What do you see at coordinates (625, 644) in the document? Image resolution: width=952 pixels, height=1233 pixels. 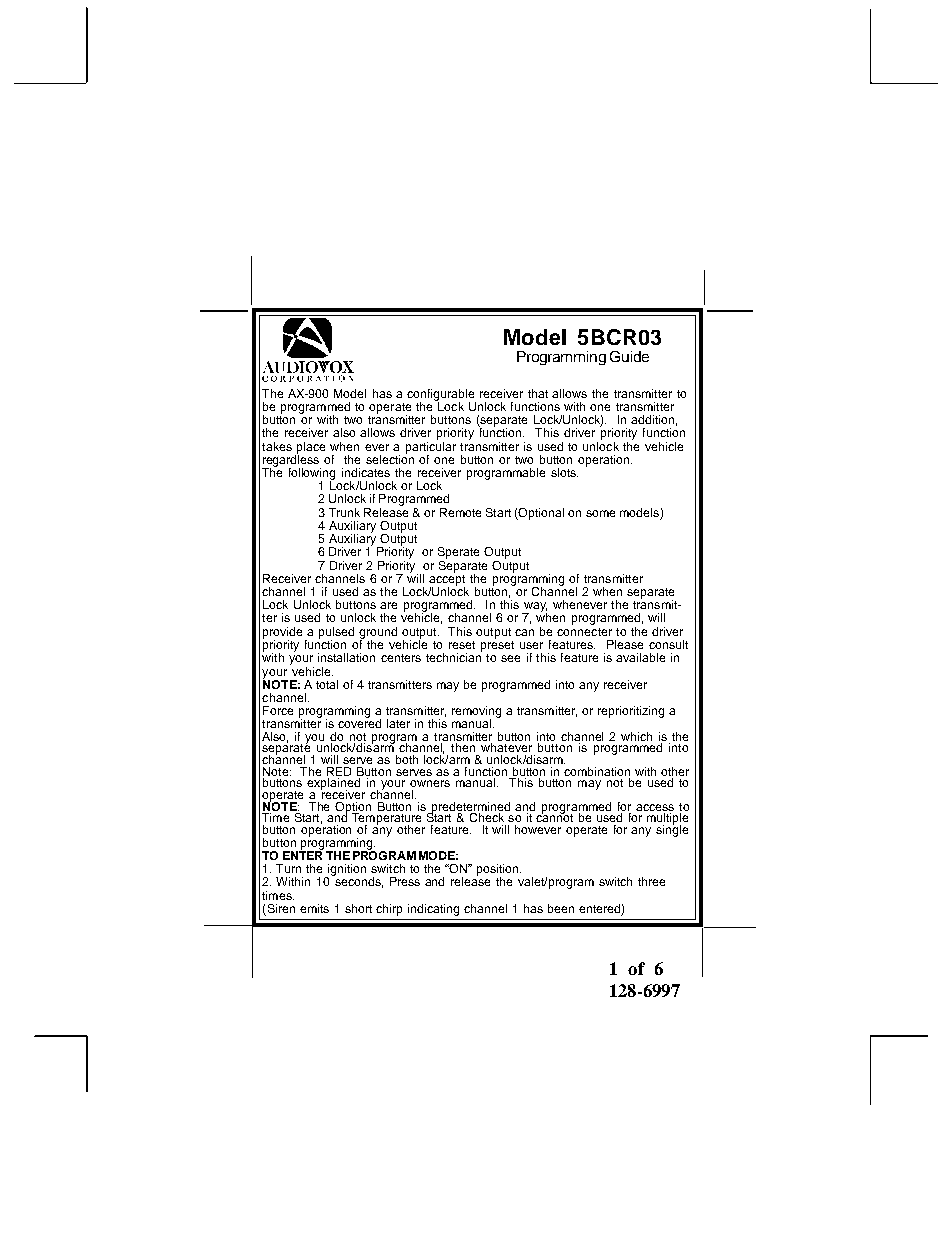 I see `Please` at bounding box center [625, 644].
